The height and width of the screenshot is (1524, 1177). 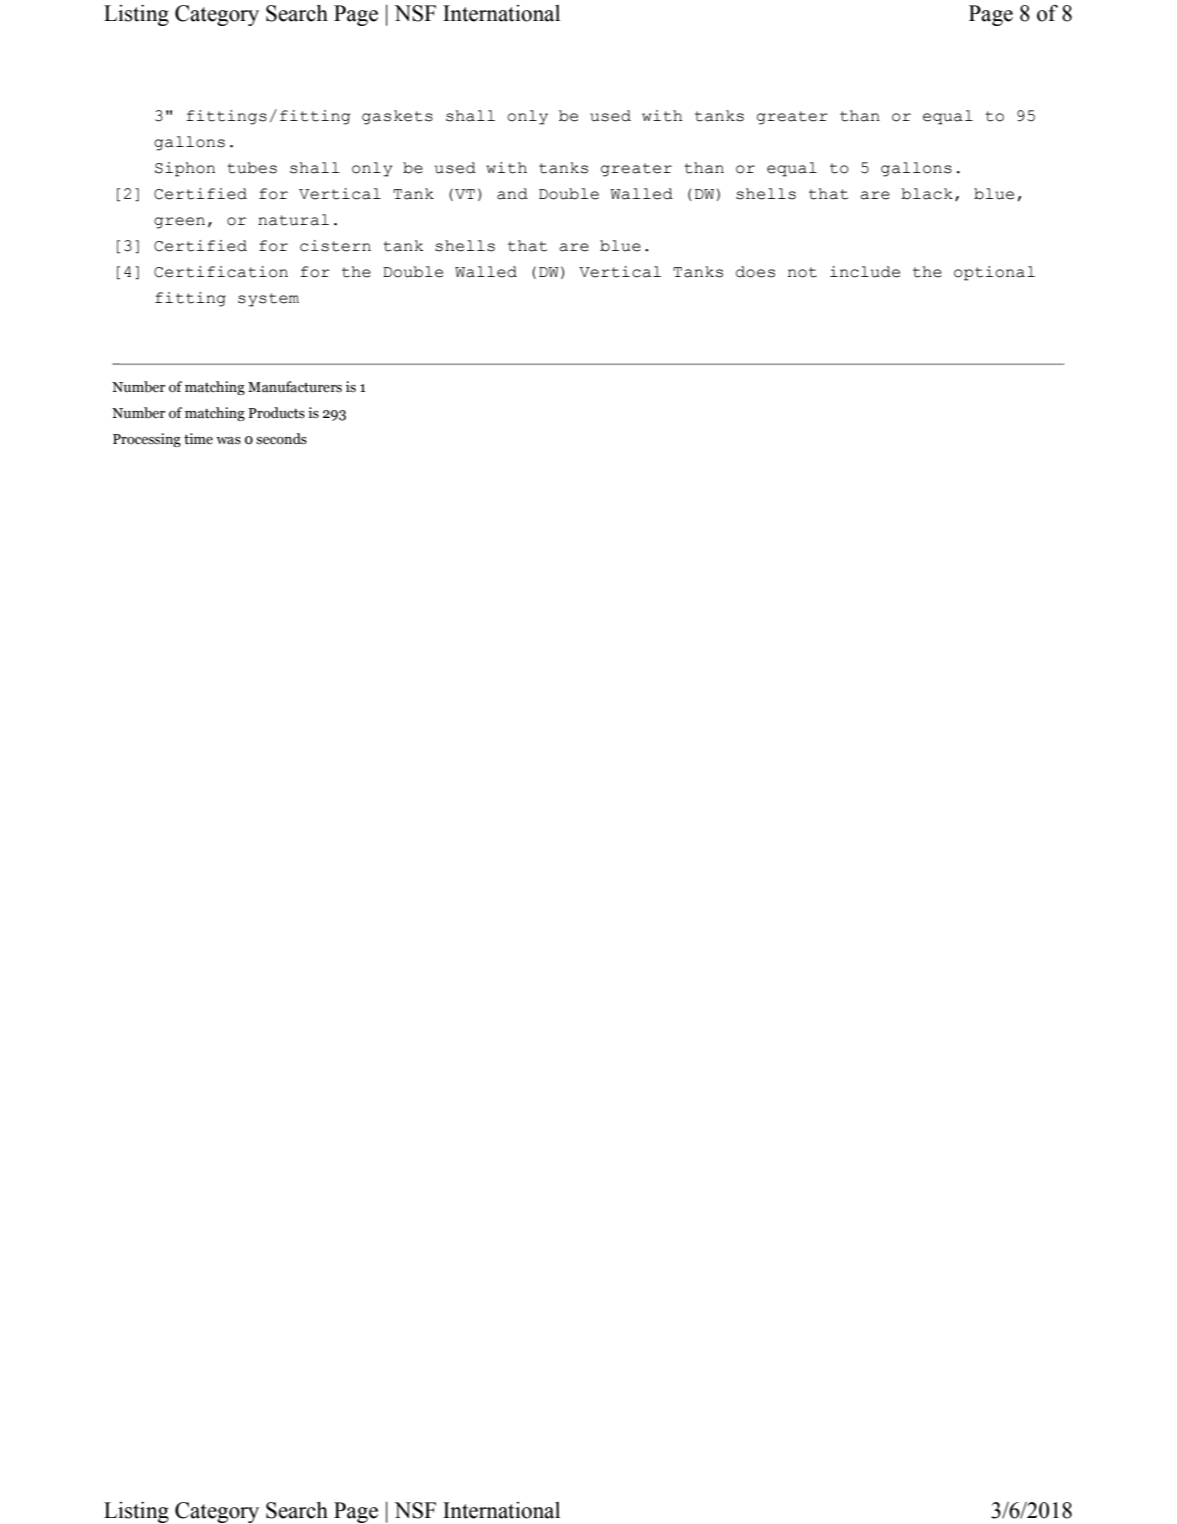 I want to click on does, so click(x=755, y=272).
